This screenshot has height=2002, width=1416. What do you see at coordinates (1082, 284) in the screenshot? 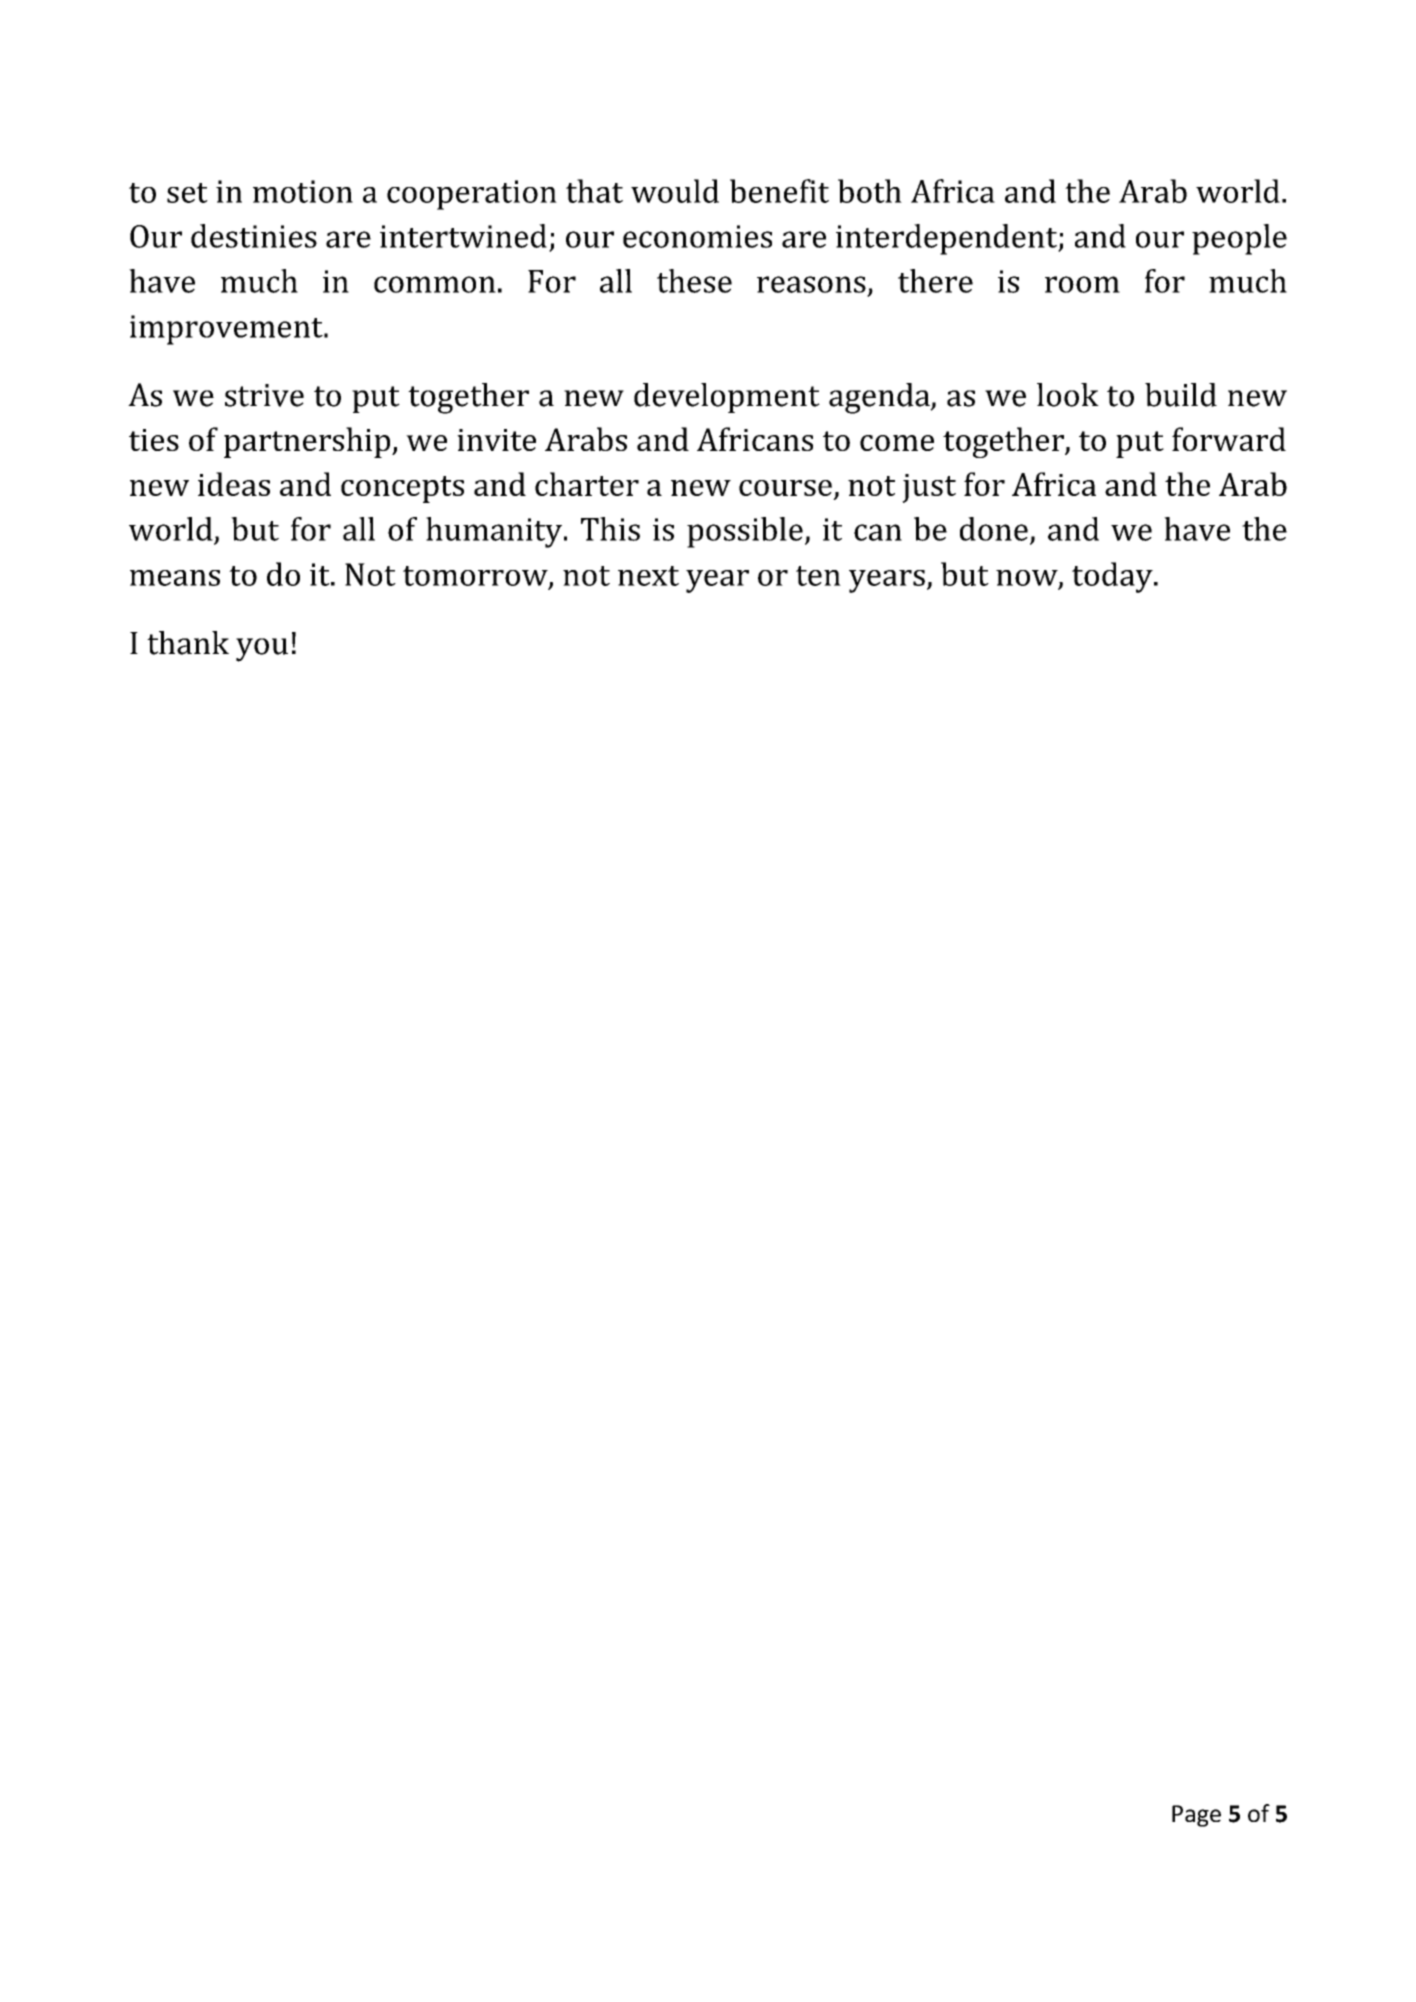
I see `room` at bounding box center [1082, 284].
